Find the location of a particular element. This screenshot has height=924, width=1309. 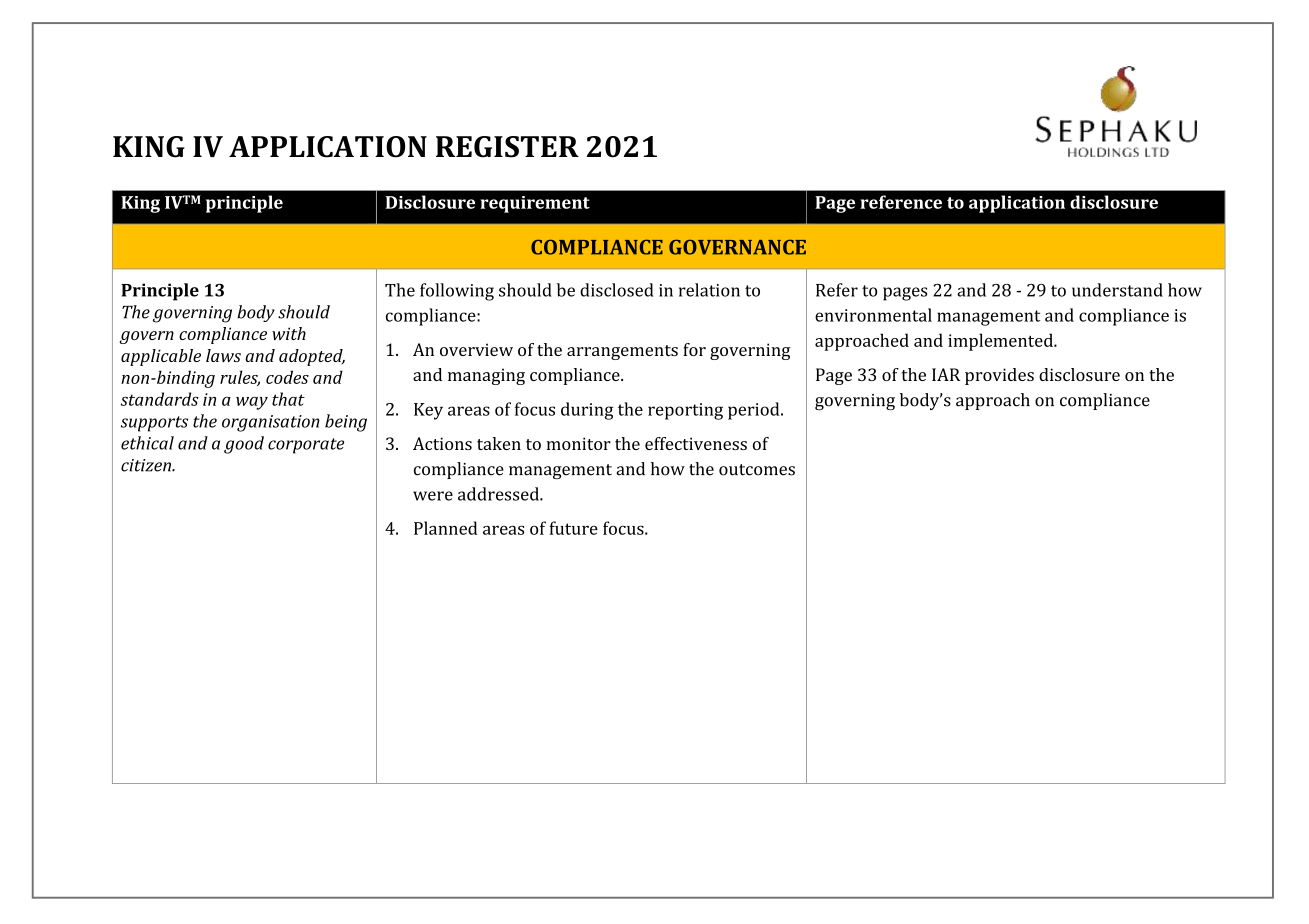

requirement is located at coordinates (535, 204).
